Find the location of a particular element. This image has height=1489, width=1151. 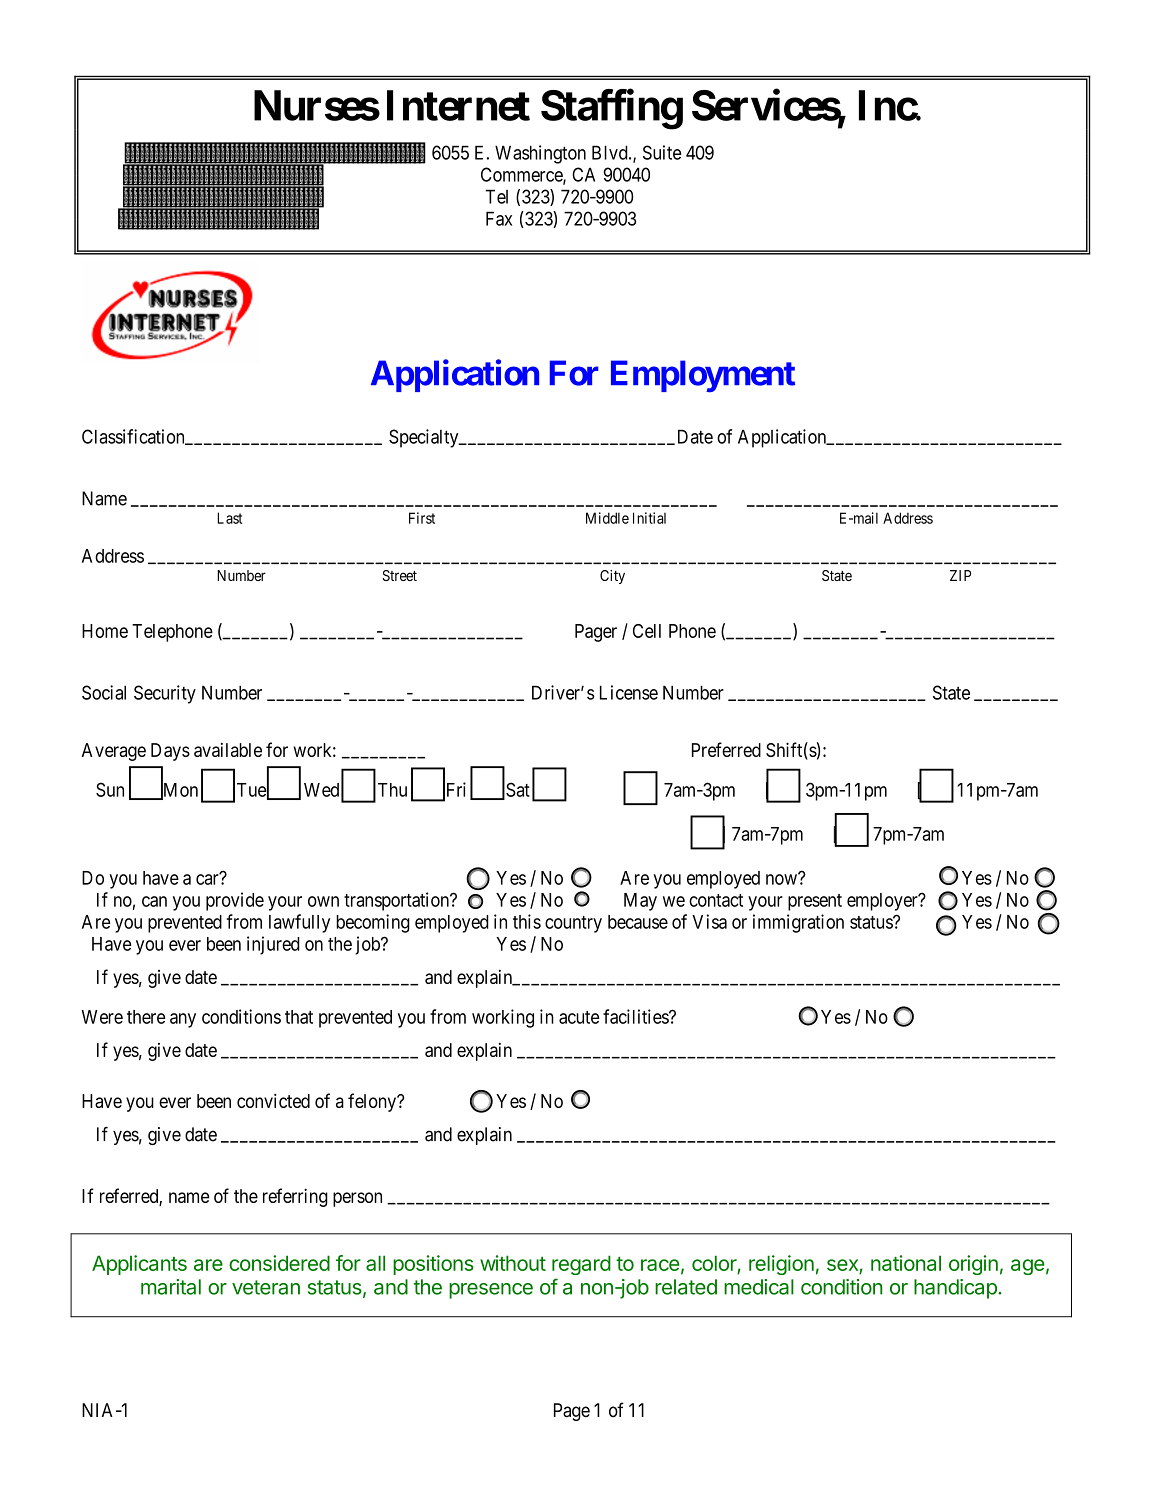

sex is located at coordinates (842, 1265).
